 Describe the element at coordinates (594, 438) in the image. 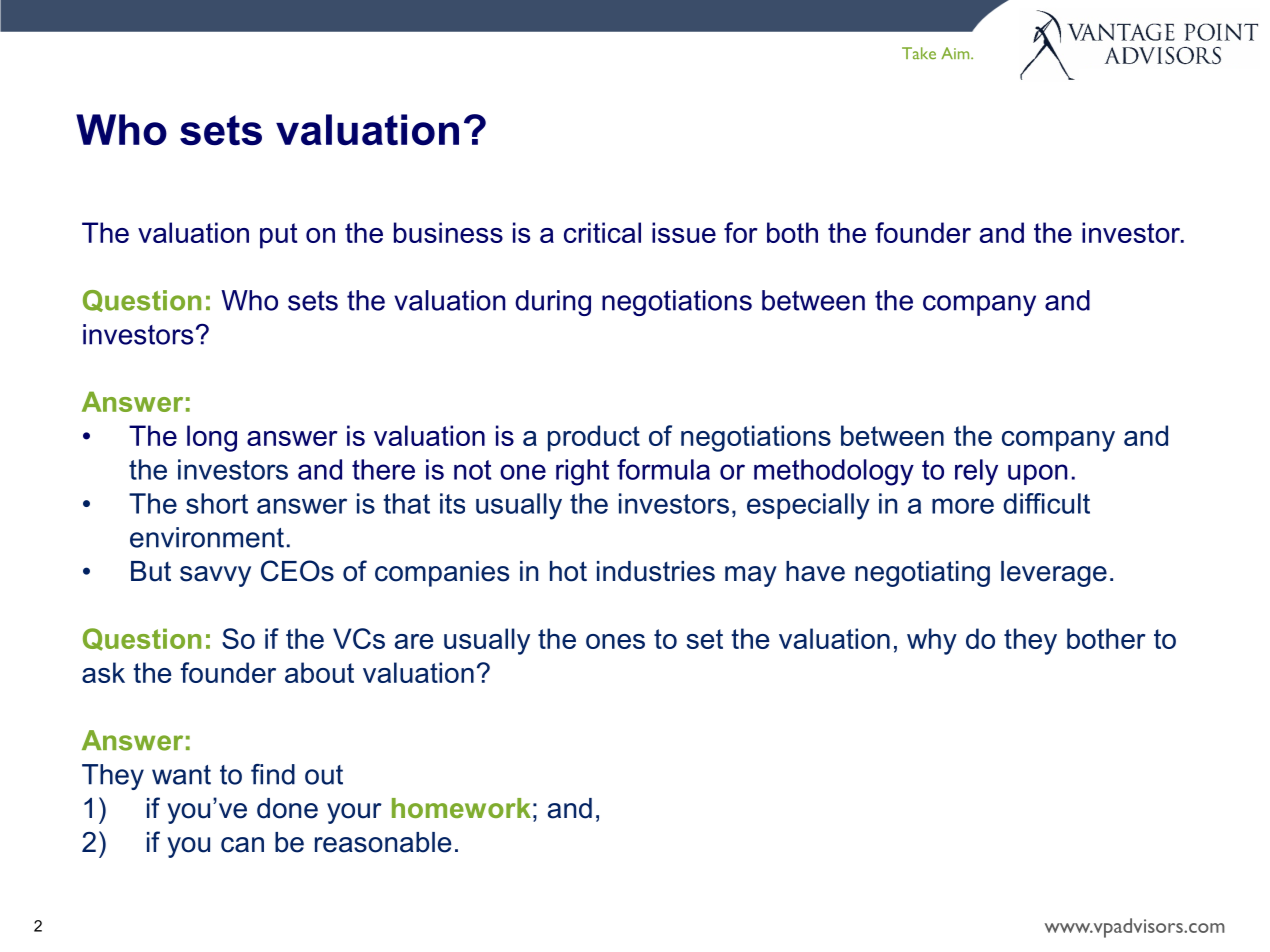

I see `product` at that location.
